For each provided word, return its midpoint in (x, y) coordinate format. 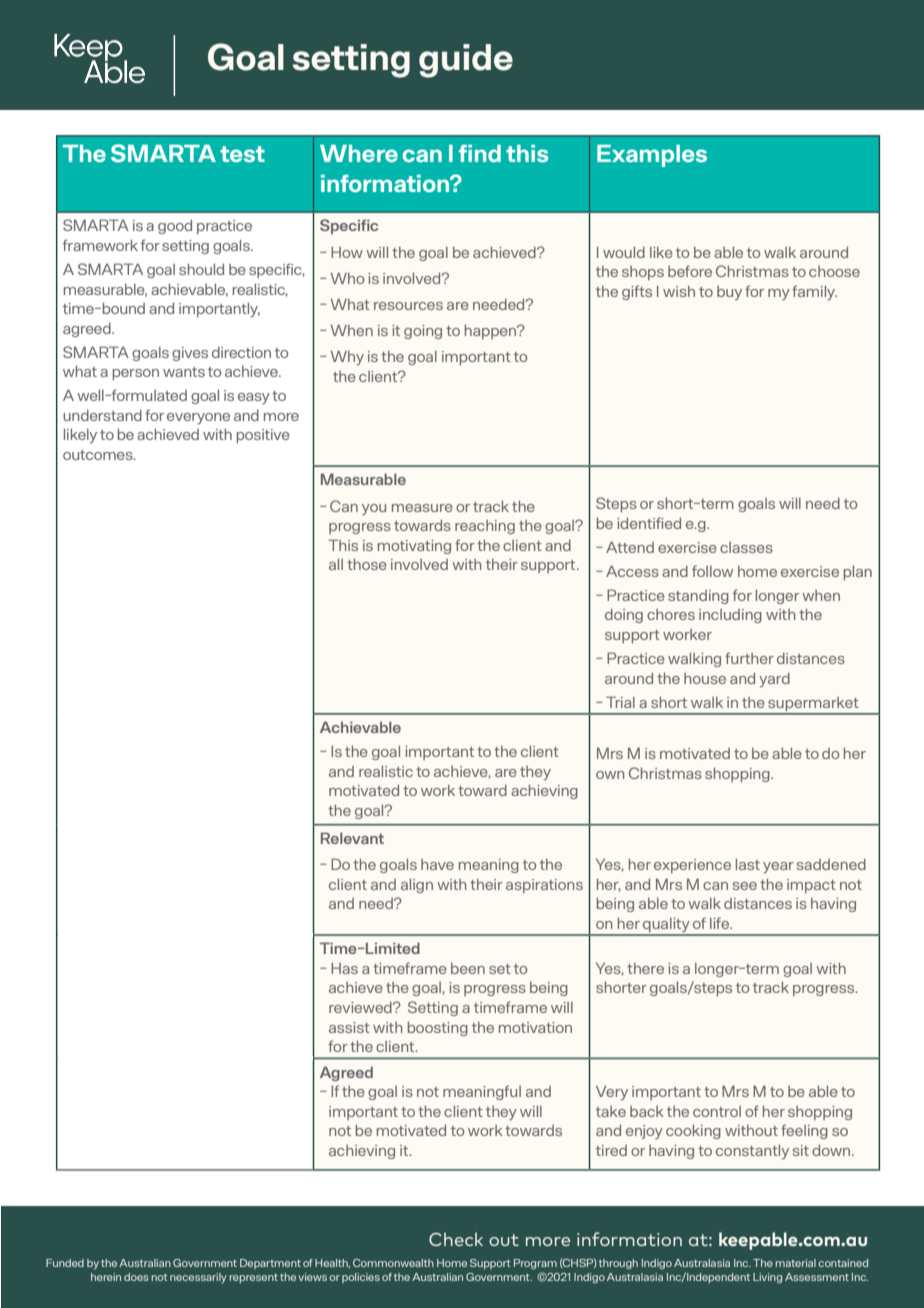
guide (466, 61)
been (468, 968)
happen (492, 332)
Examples (652, 156)
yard (774, 680)
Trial (620, 702)
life (721, 923)
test (242, 154)
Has (344, 968)
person (136, 374)
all (336, 564)
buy (729, 293)
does (136, 1277)
